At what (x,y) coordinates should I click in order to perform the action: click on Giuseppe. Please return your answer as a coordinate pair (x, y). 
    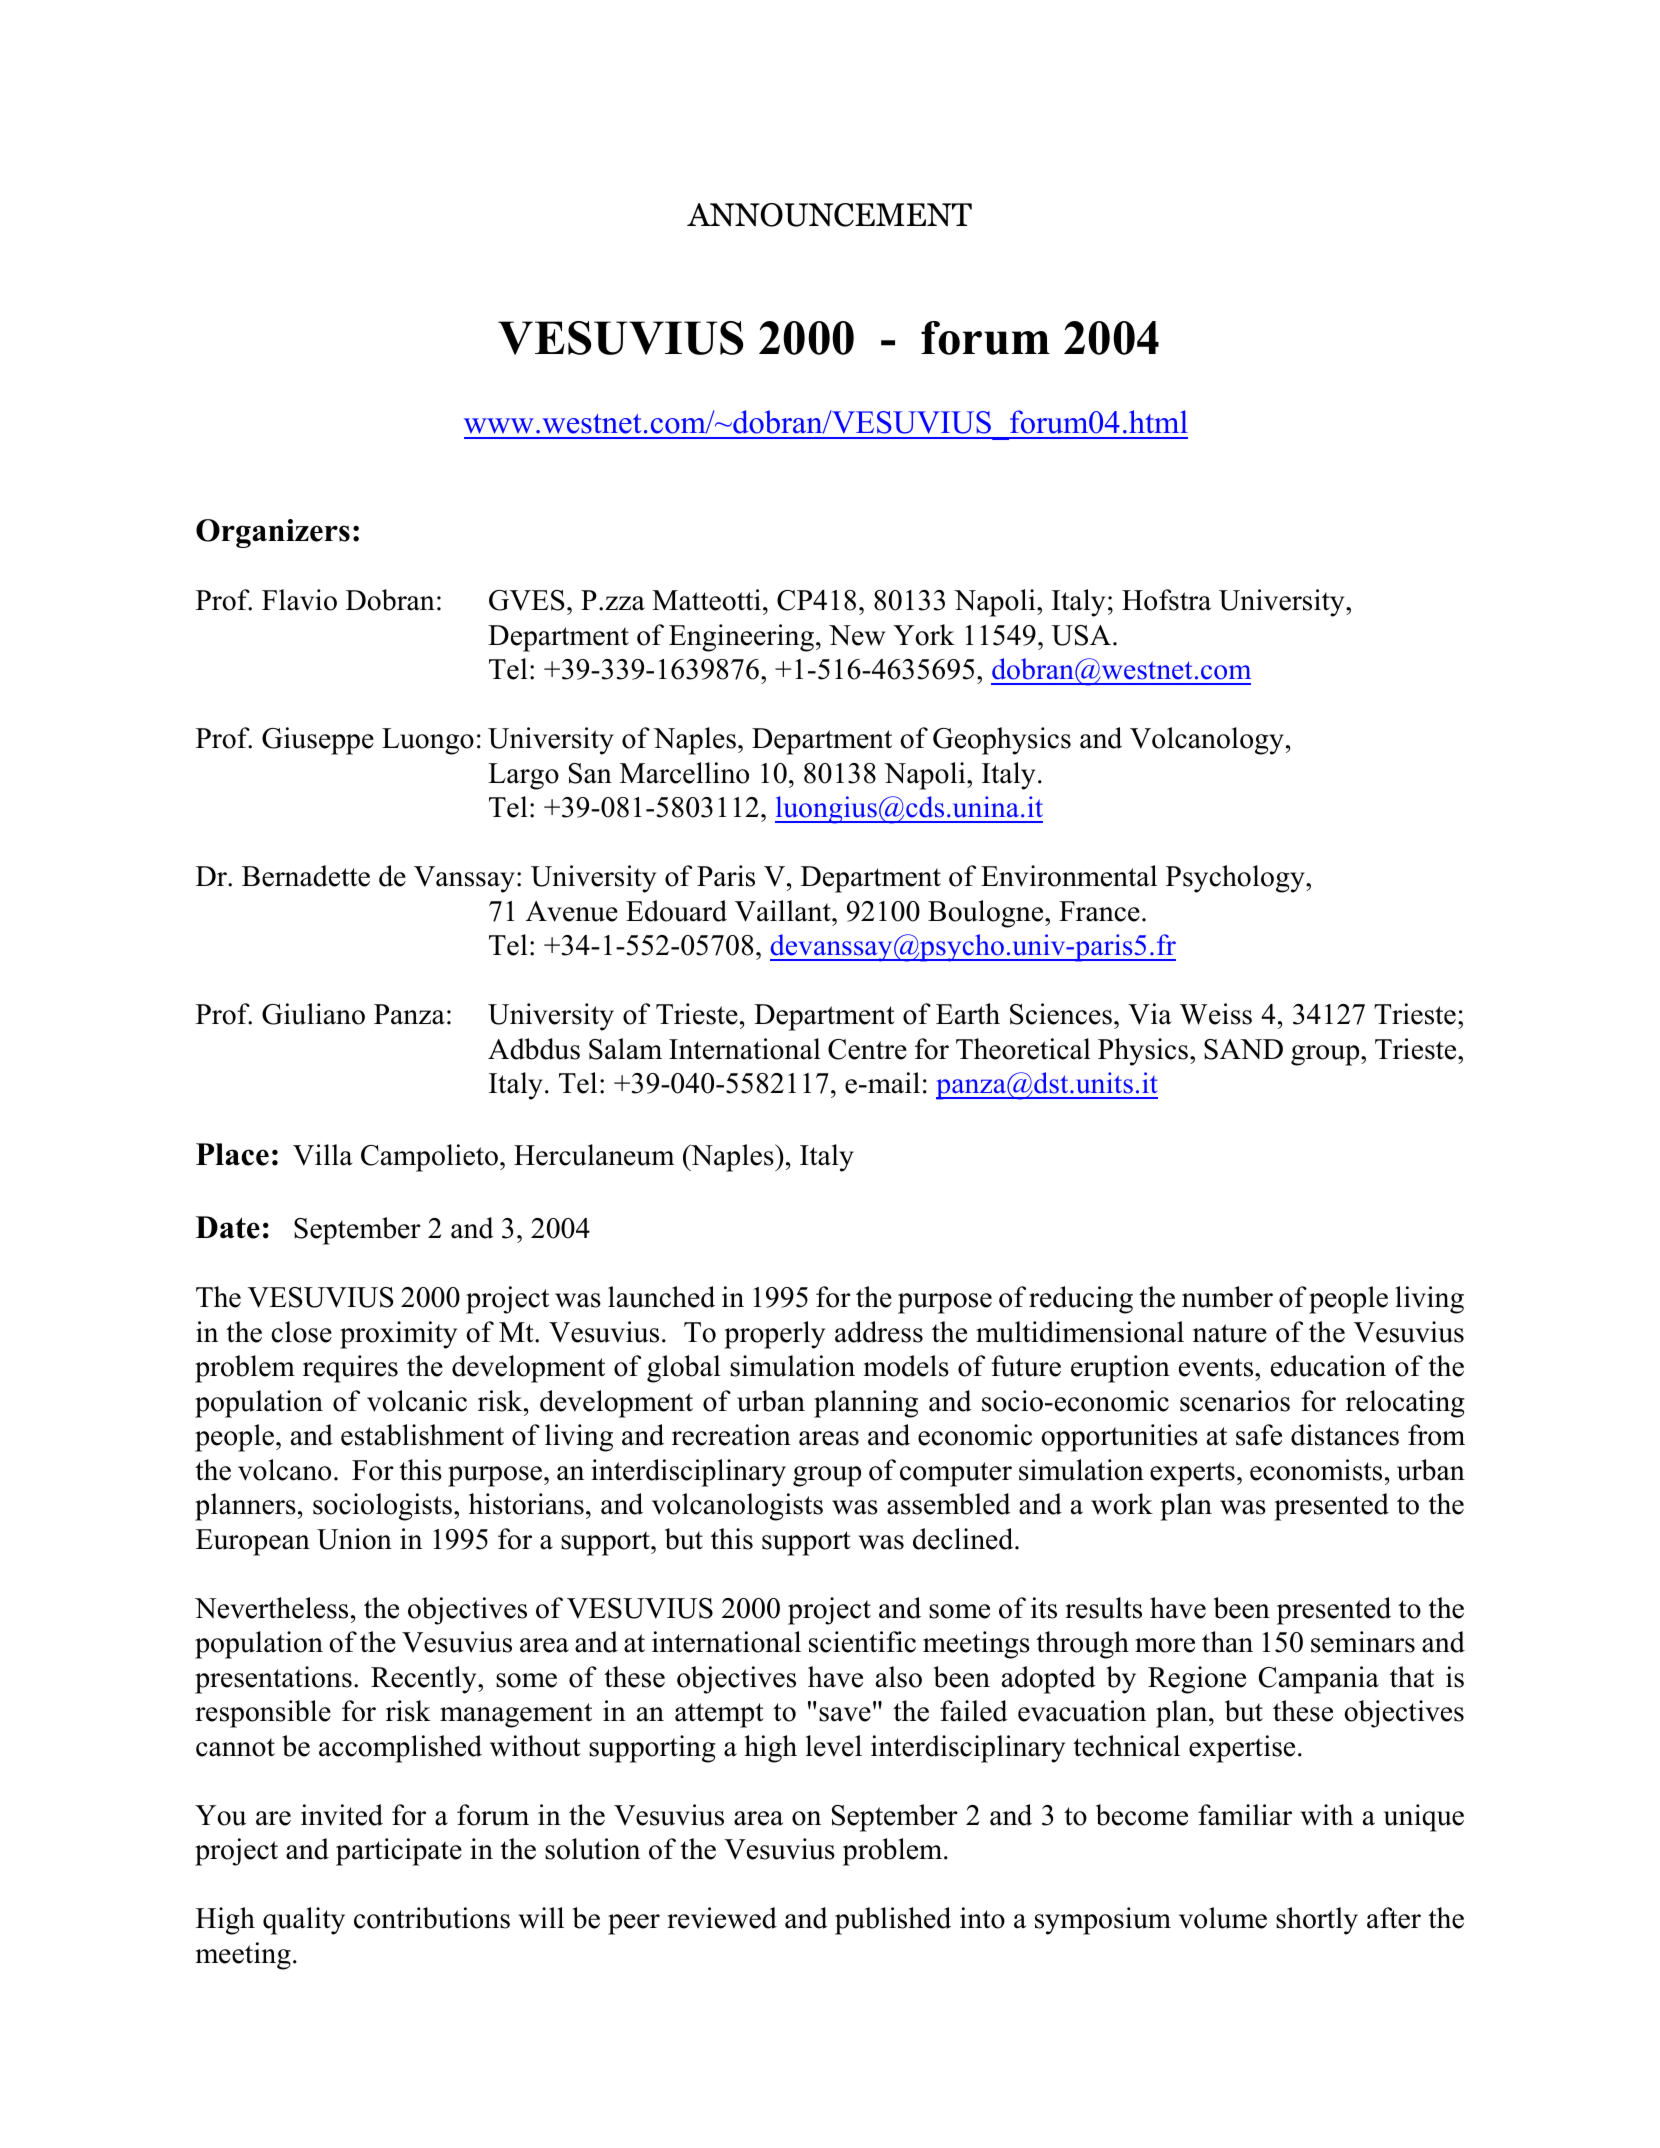
    Looking at the image, I should click on (318, 741).
